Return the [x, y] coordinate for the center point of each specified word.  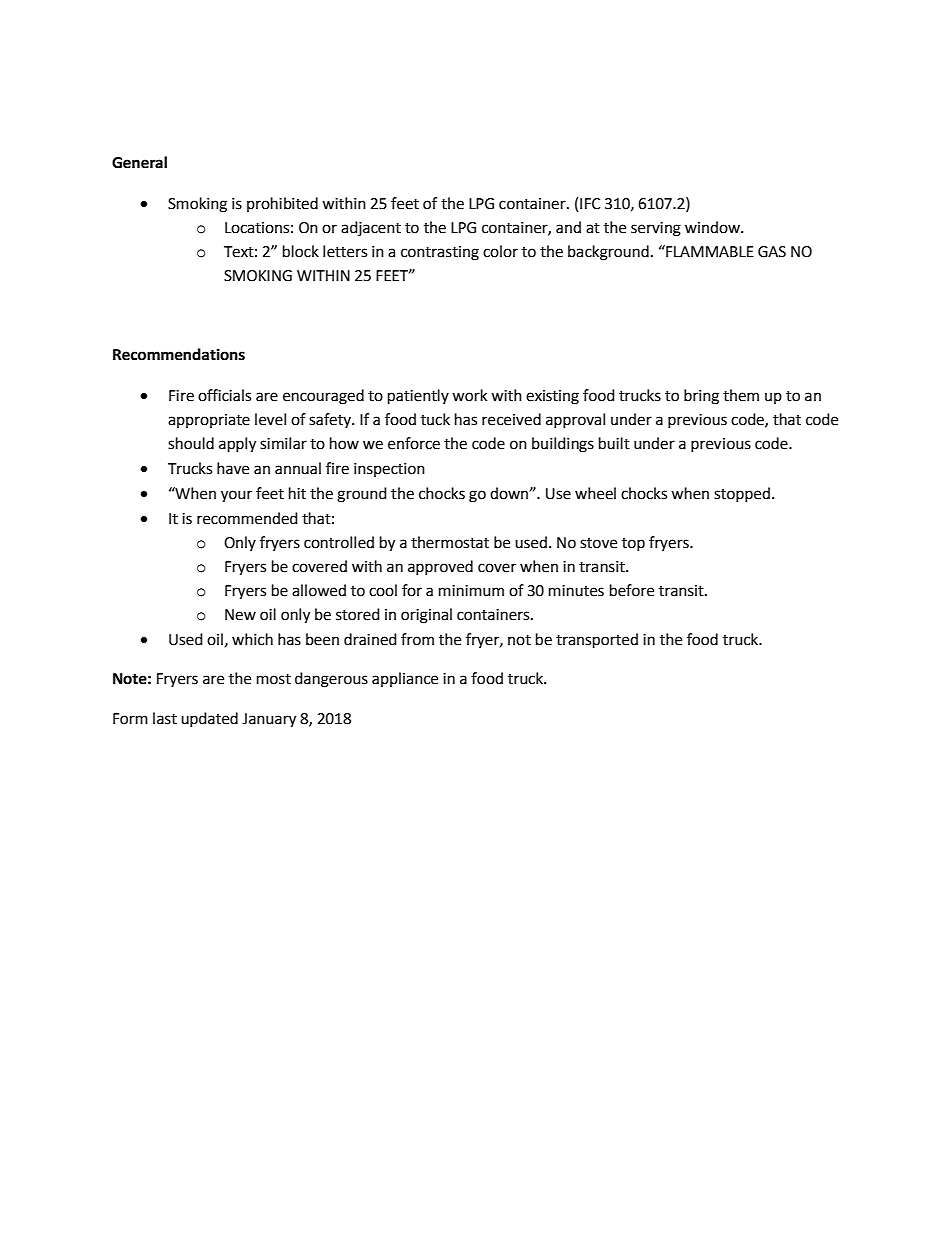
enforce [414, 443]
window [714, 227]
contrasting [440, 253]
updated [209, 719]
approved [440, 567]
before [632, 590]
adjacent [371, 228]
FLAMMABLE [709, 251]
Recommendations [179, 354]
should [191, 443]
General [139, 162]
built [614, 443]
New [240, 615]
